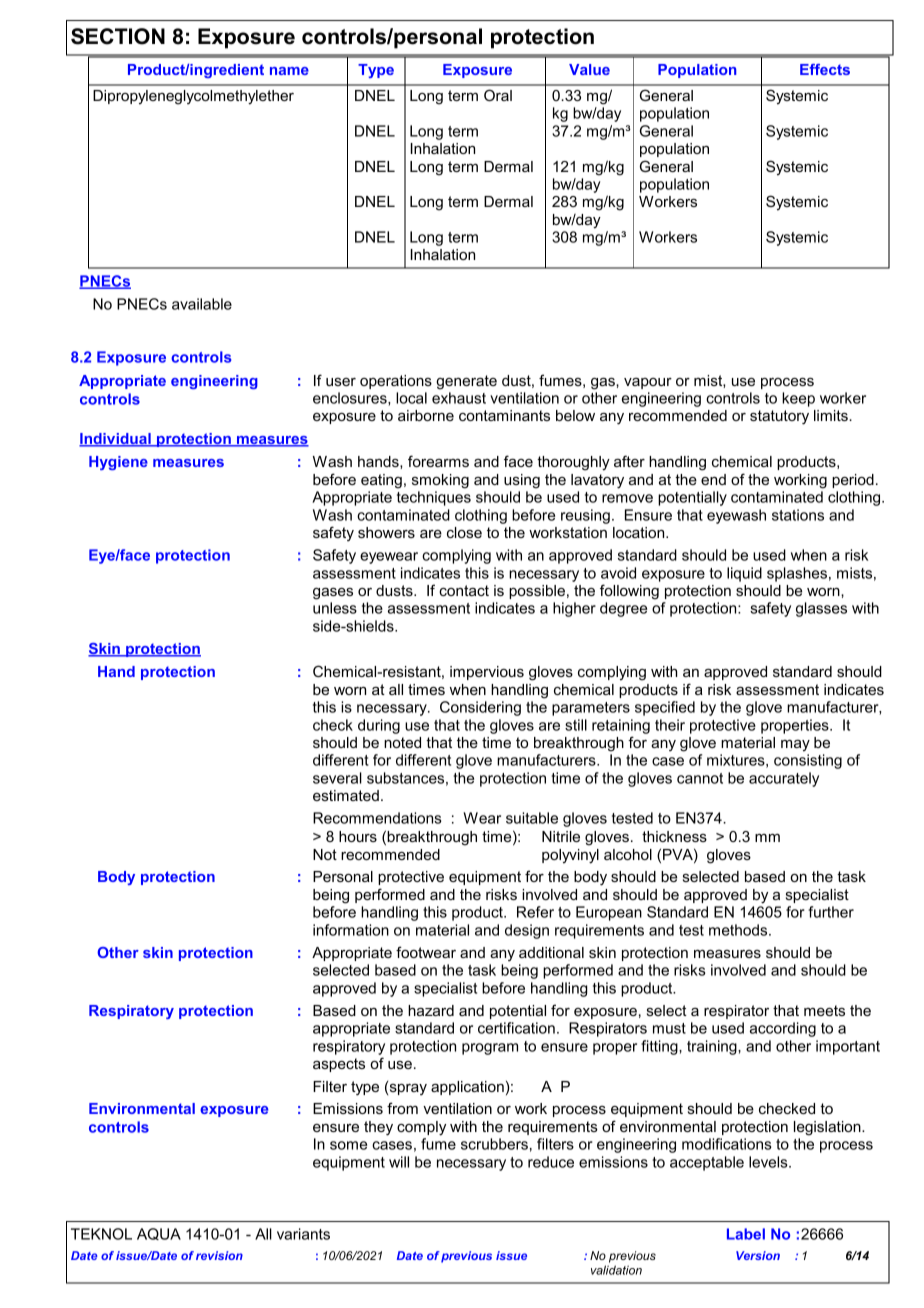 This screenshot has height=1308, width=924. What do you see at coordinates (487, 673) in the screenshot?
I see `impervious` at bounding box center [487, 673].
